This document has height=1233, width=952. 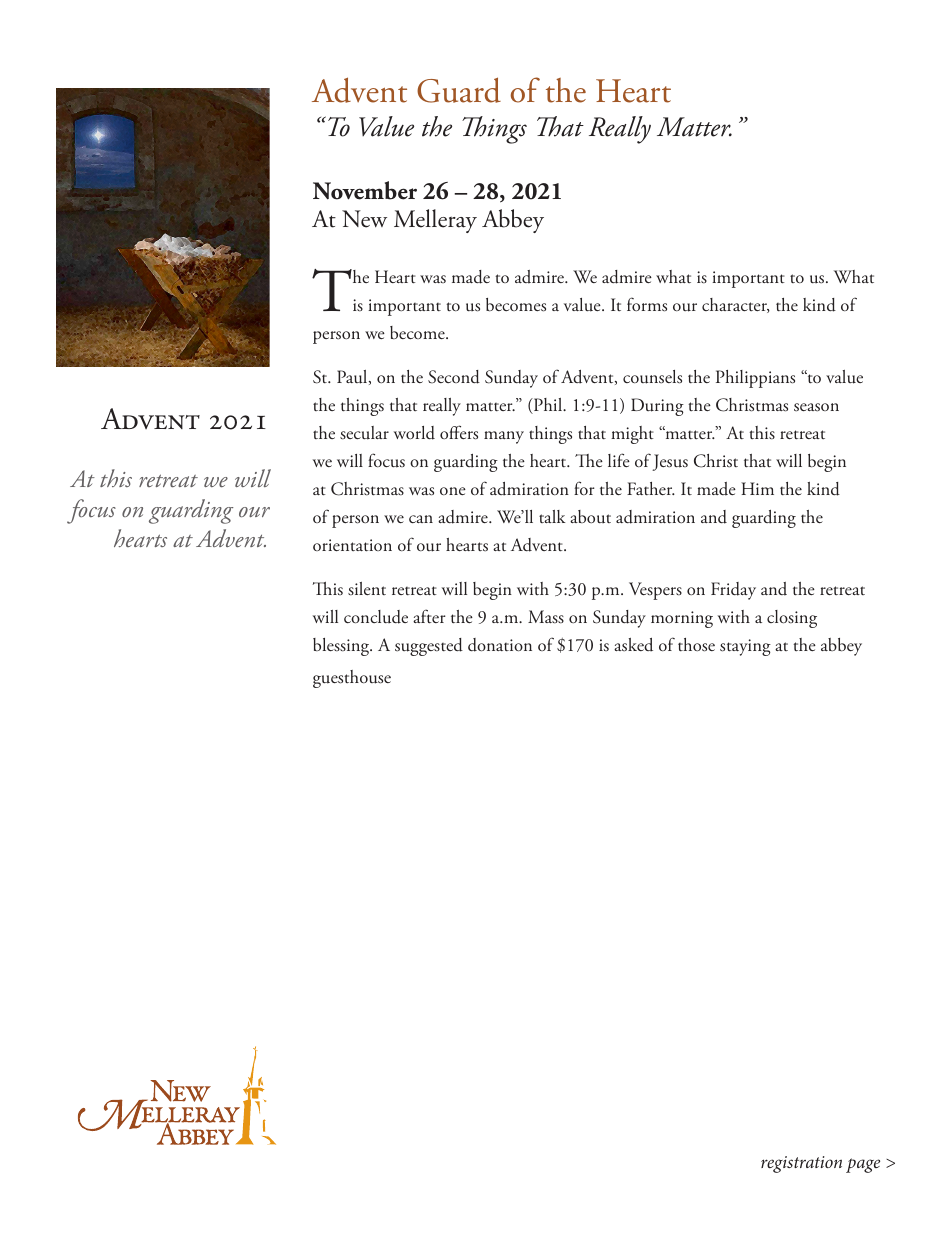 I want to click on suggested, so click(x=429, y=647).
